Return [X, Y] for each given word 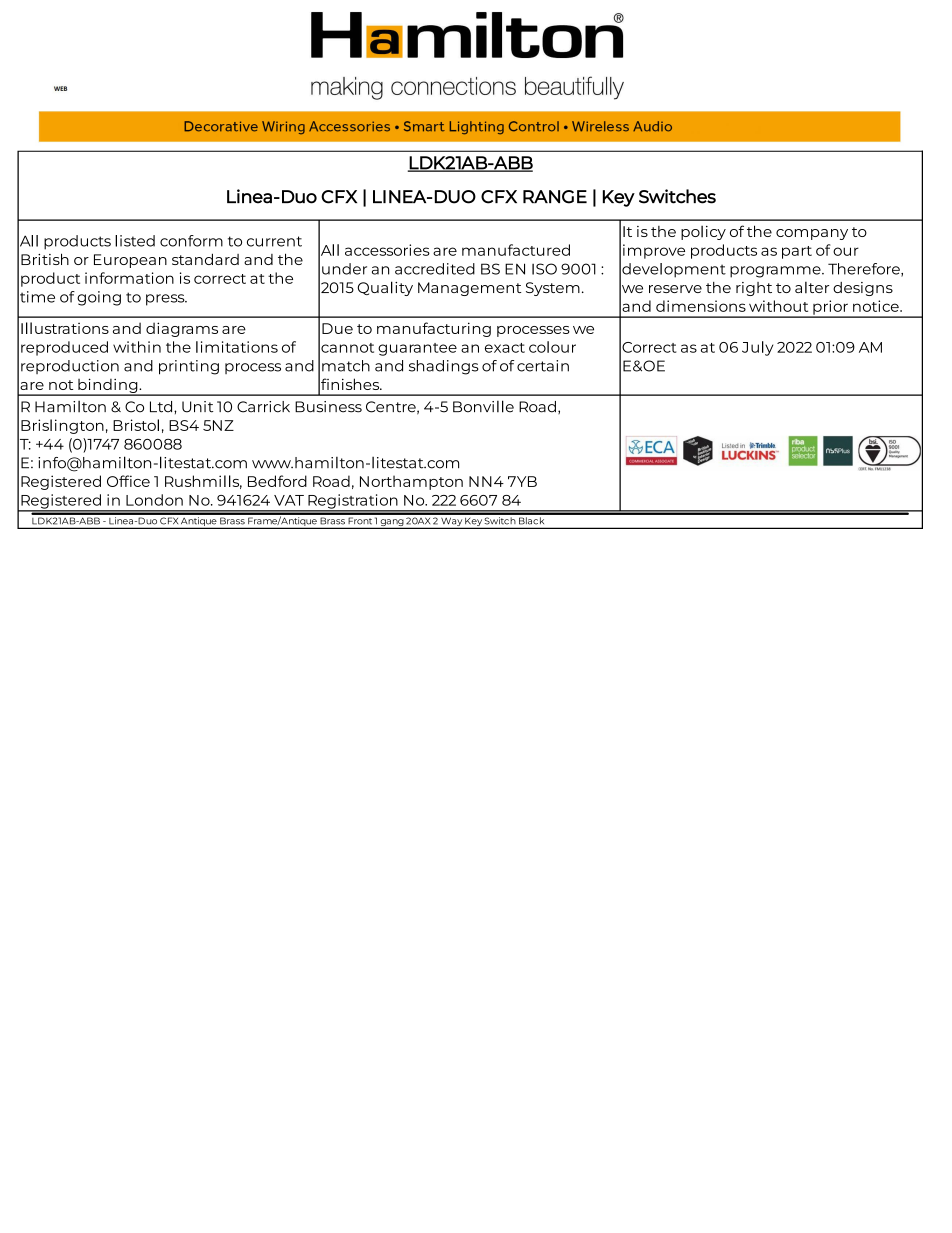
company [812, 234]
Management [469, 289]
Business [328, 407]
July [757, 348]
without [778, 306]
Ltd [162, 407]
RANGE [555, 197]
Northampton [411, 482]
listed [135, 241]
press [166, 300]
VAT [289, 500]
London [154, 500]
